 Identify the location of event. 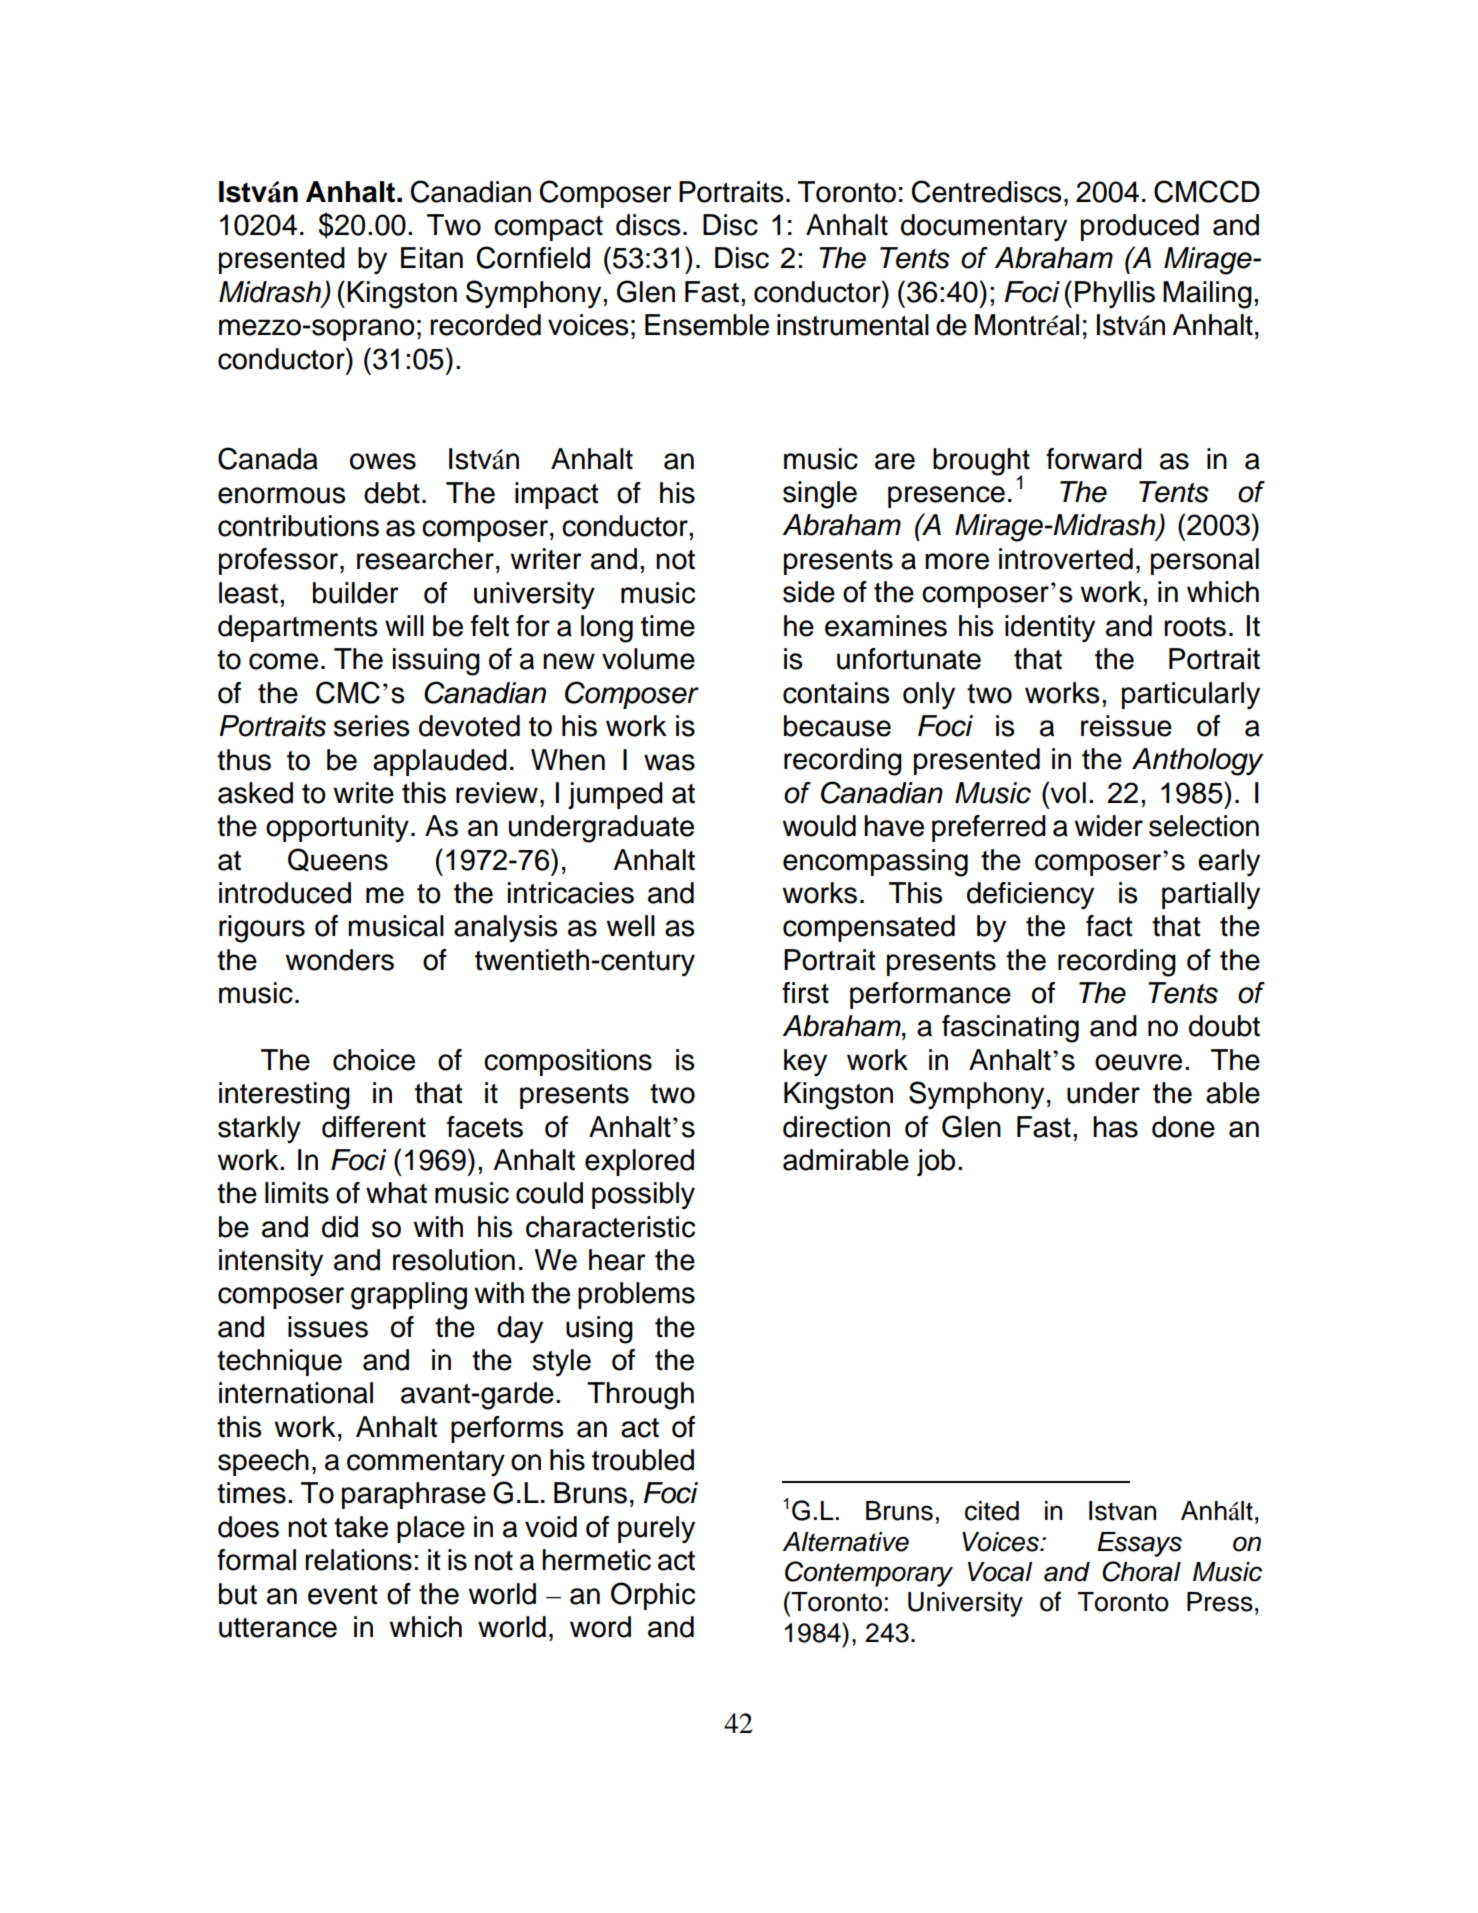
(343, 1595).
